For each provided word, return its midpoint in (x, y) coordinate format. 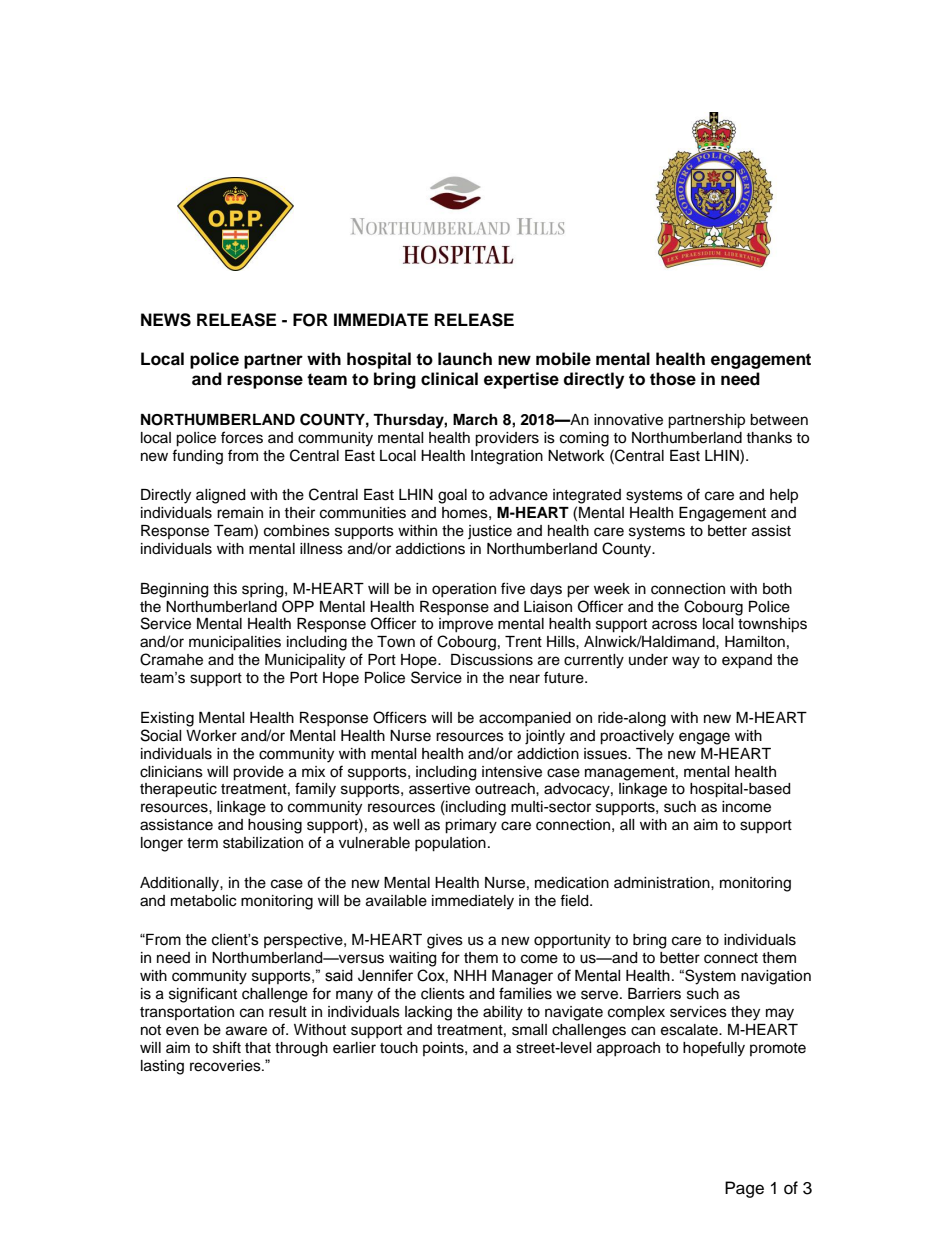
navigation (776, 977)
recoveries (226, 1066)
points (444, 1049)
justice (490, 532)
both (777, 589)
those (673, 379)
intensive (512, 772)
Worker (211, 736)
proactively (637, 737)
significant (203, 995)
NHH (470, 975)
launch (465, 359)
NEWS (166, 320)
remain (240, 513)
